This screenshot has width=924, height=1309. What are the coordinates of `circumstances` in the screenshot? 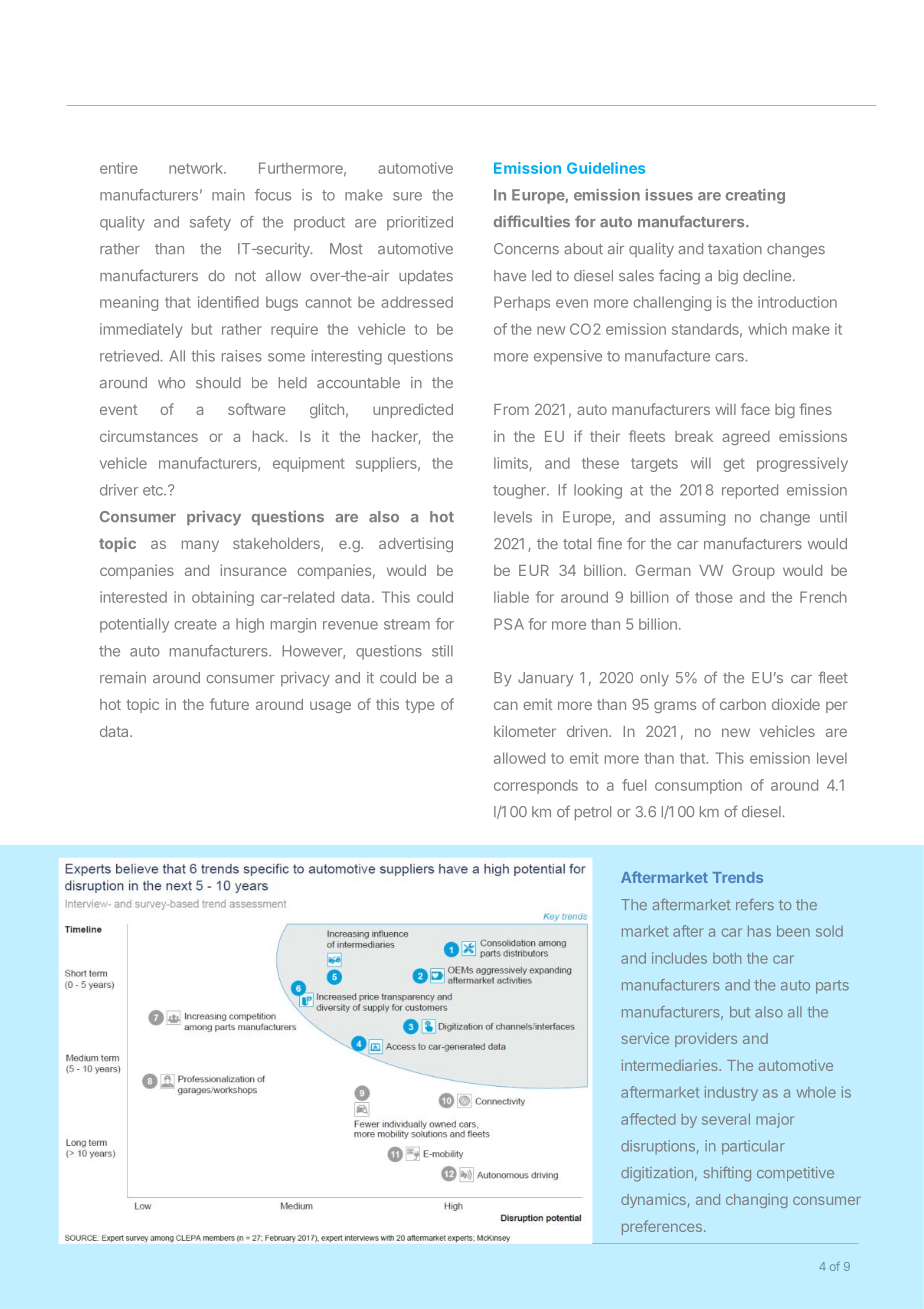 It's located at (149, 436).
